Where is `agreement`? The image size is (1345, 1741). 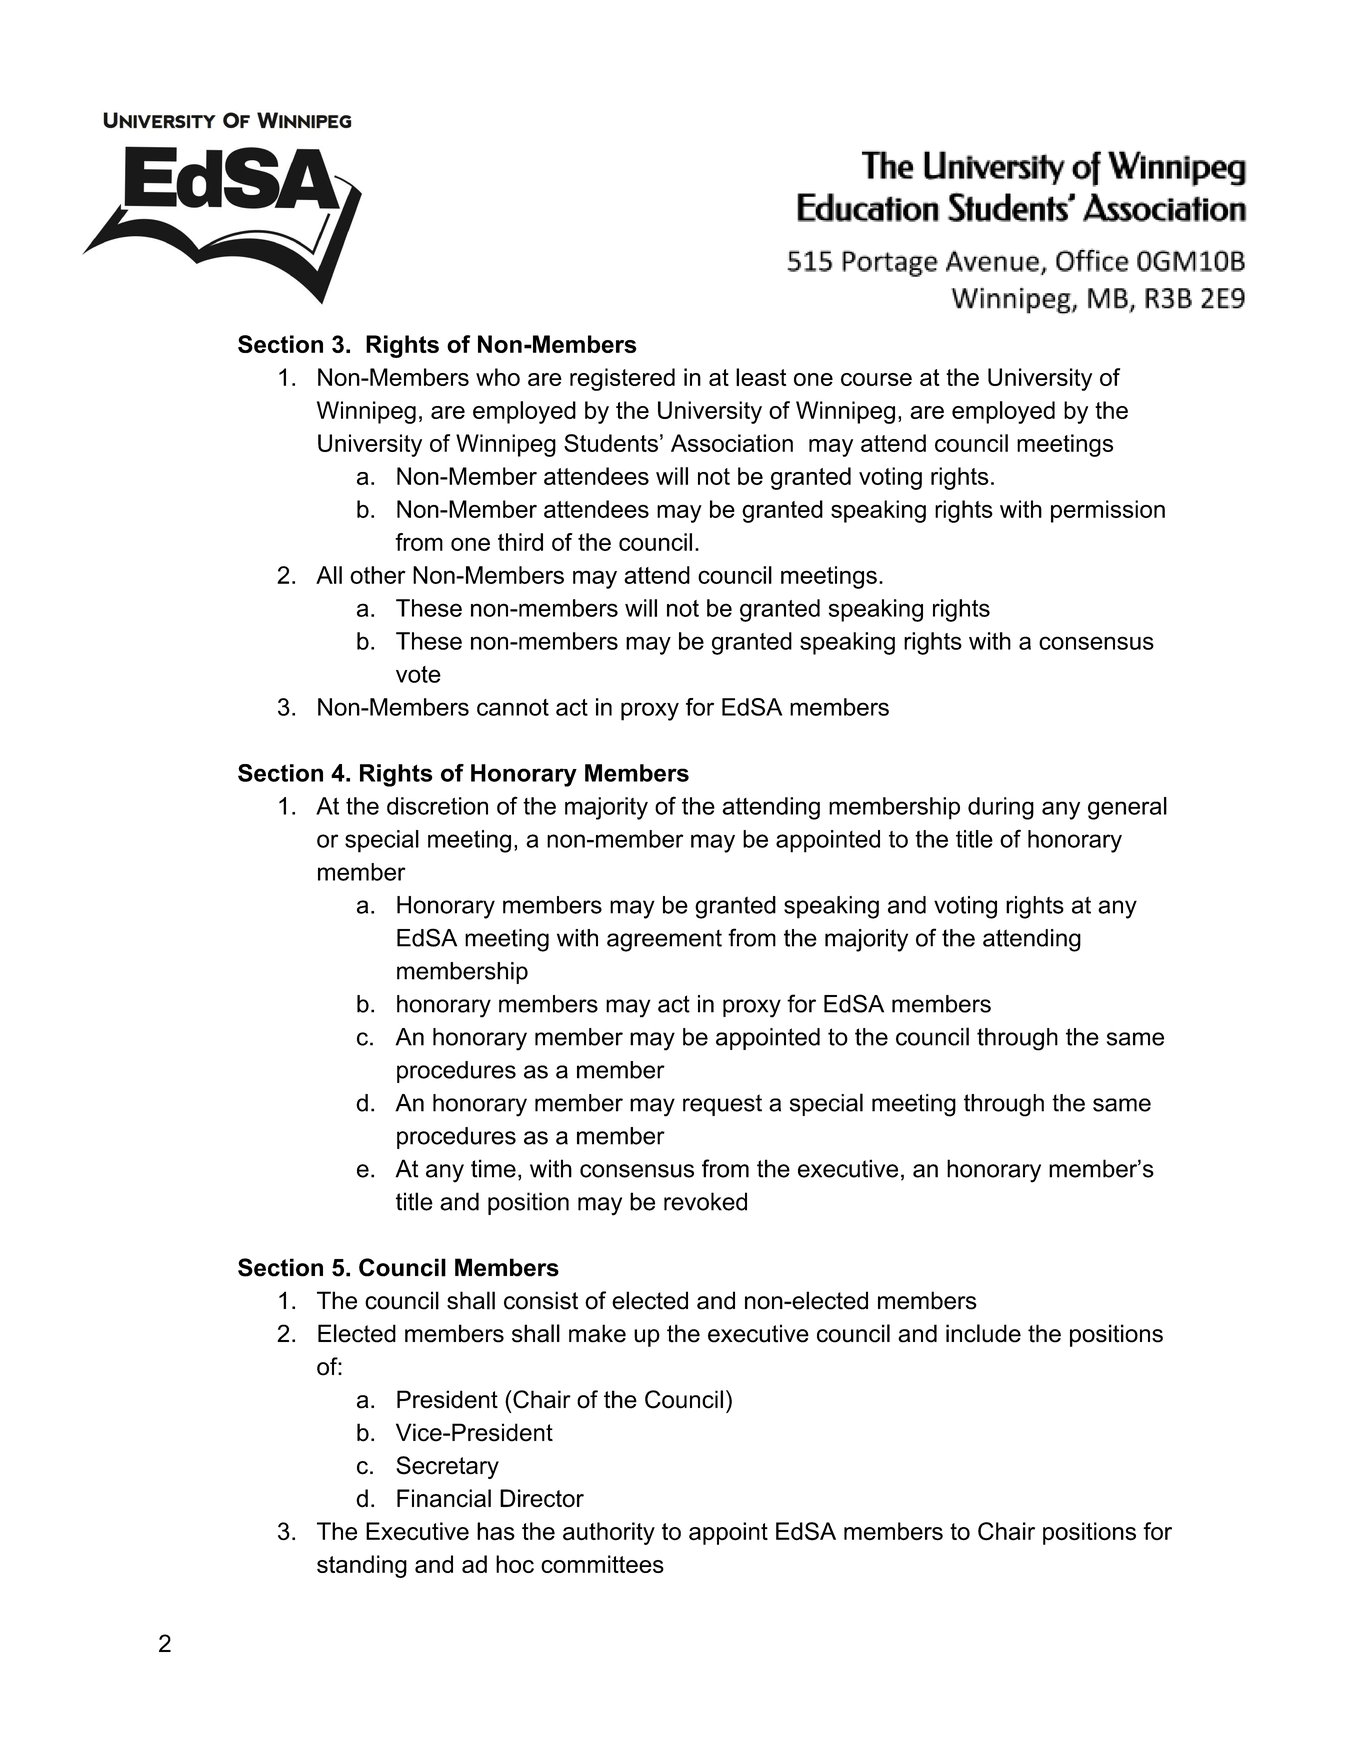
agreement is located at coordinates (664, 940).
